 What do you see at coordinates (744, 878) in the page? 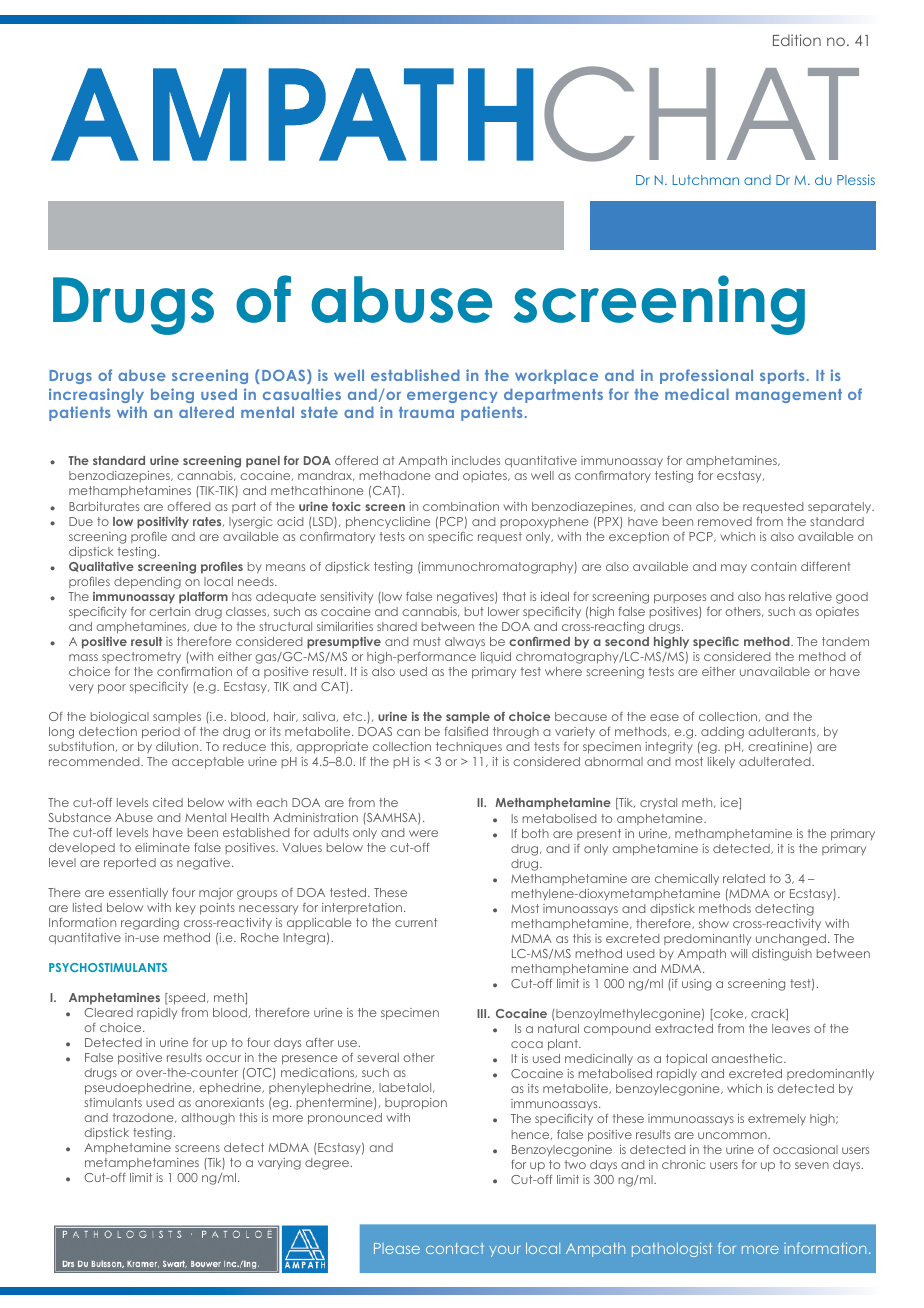
I see `related` at bounding box center [744, 878].
